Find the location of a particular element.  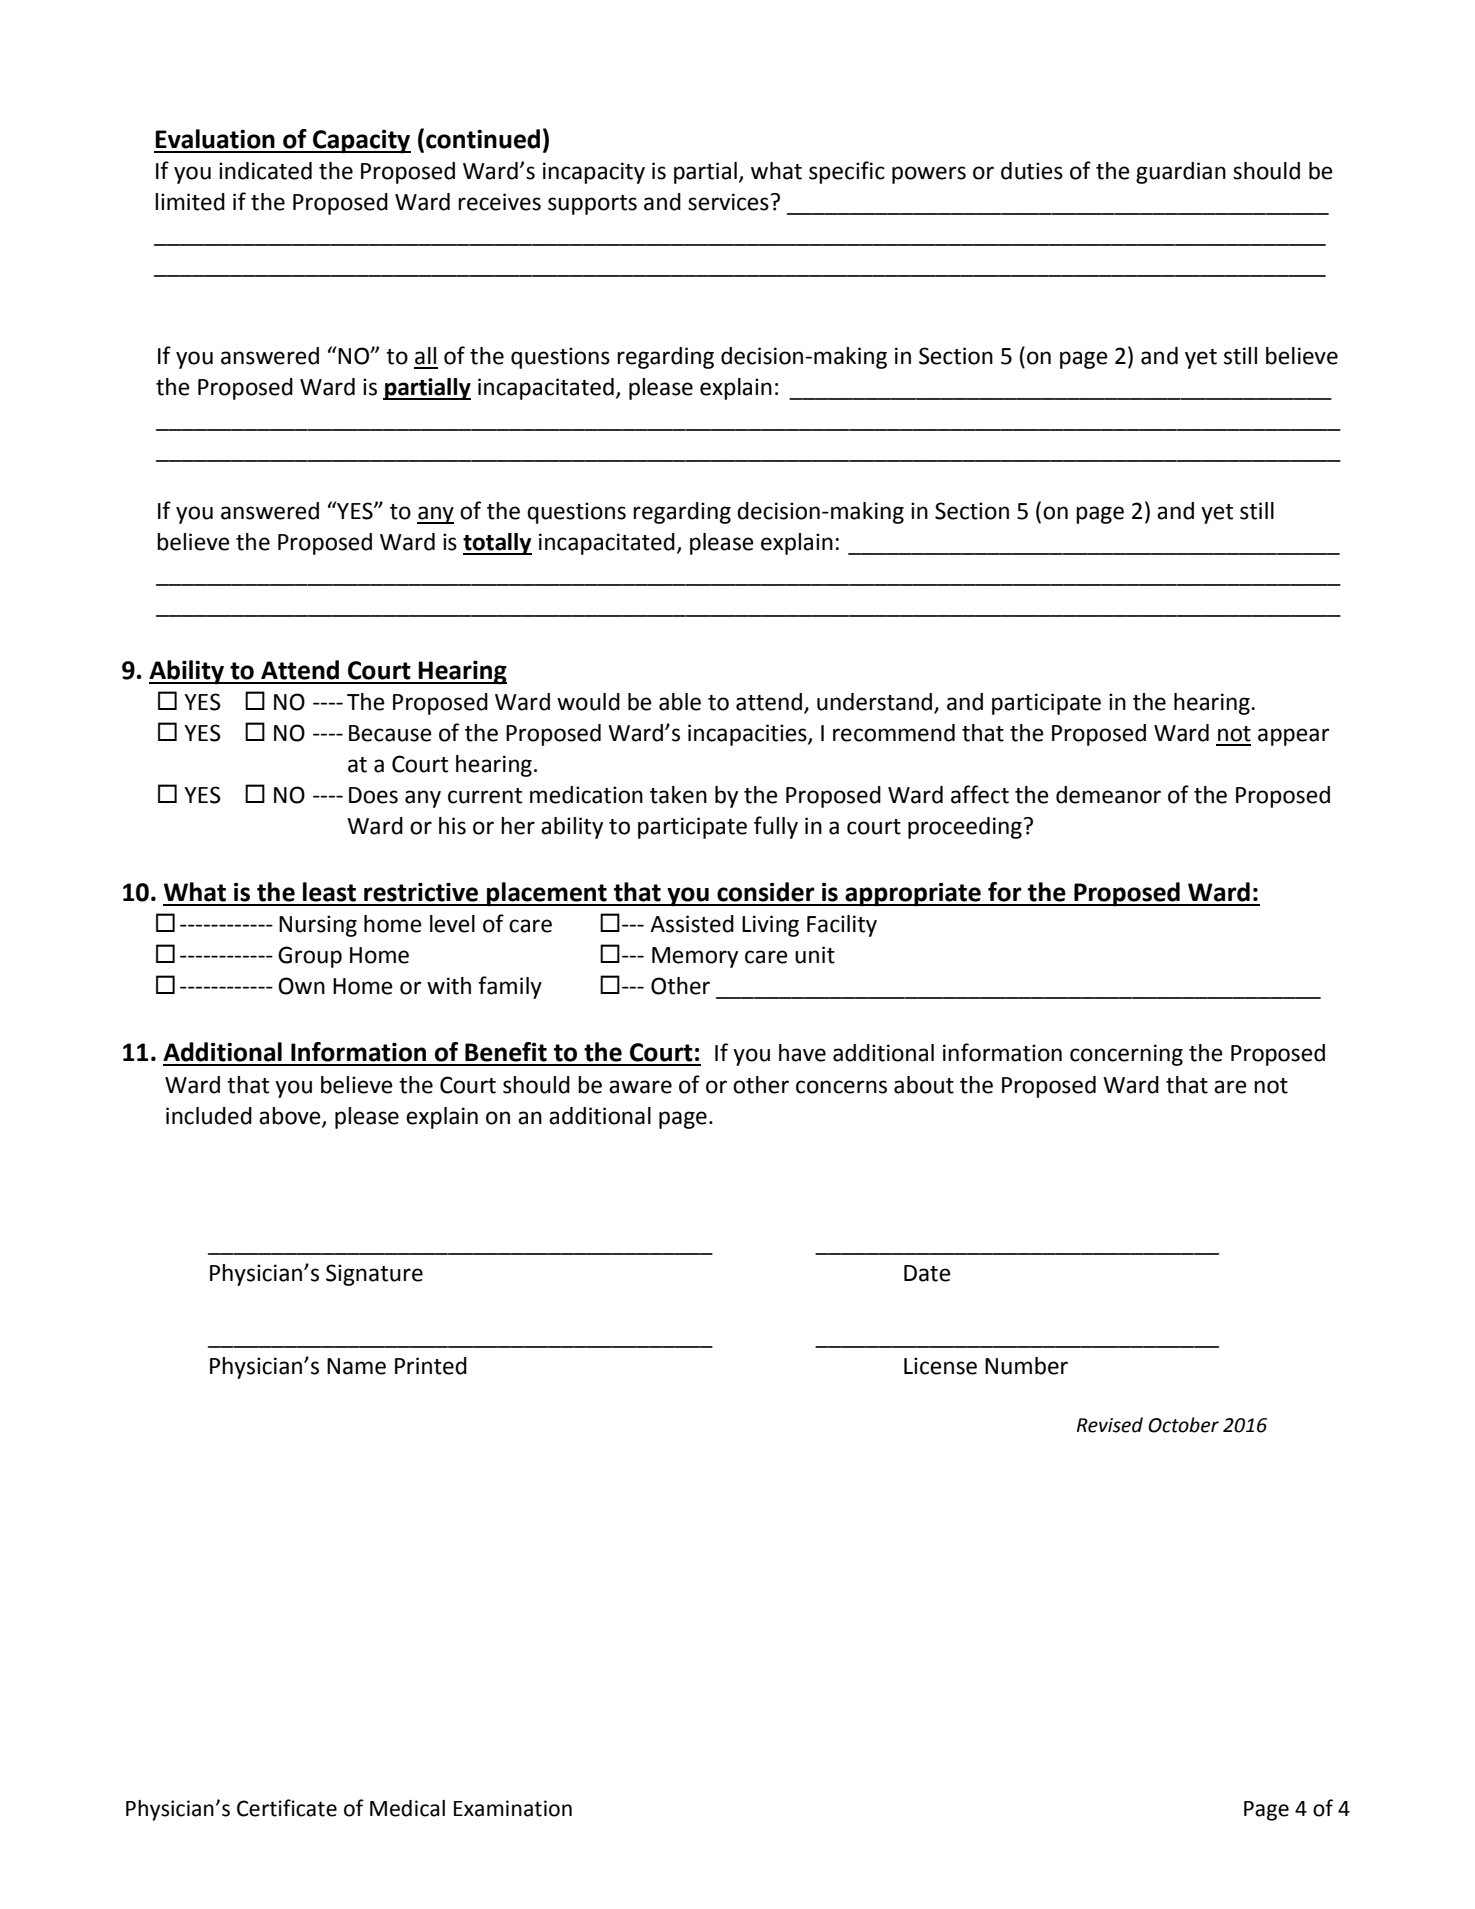

Certificate is located at coordinates (287, 1808).
